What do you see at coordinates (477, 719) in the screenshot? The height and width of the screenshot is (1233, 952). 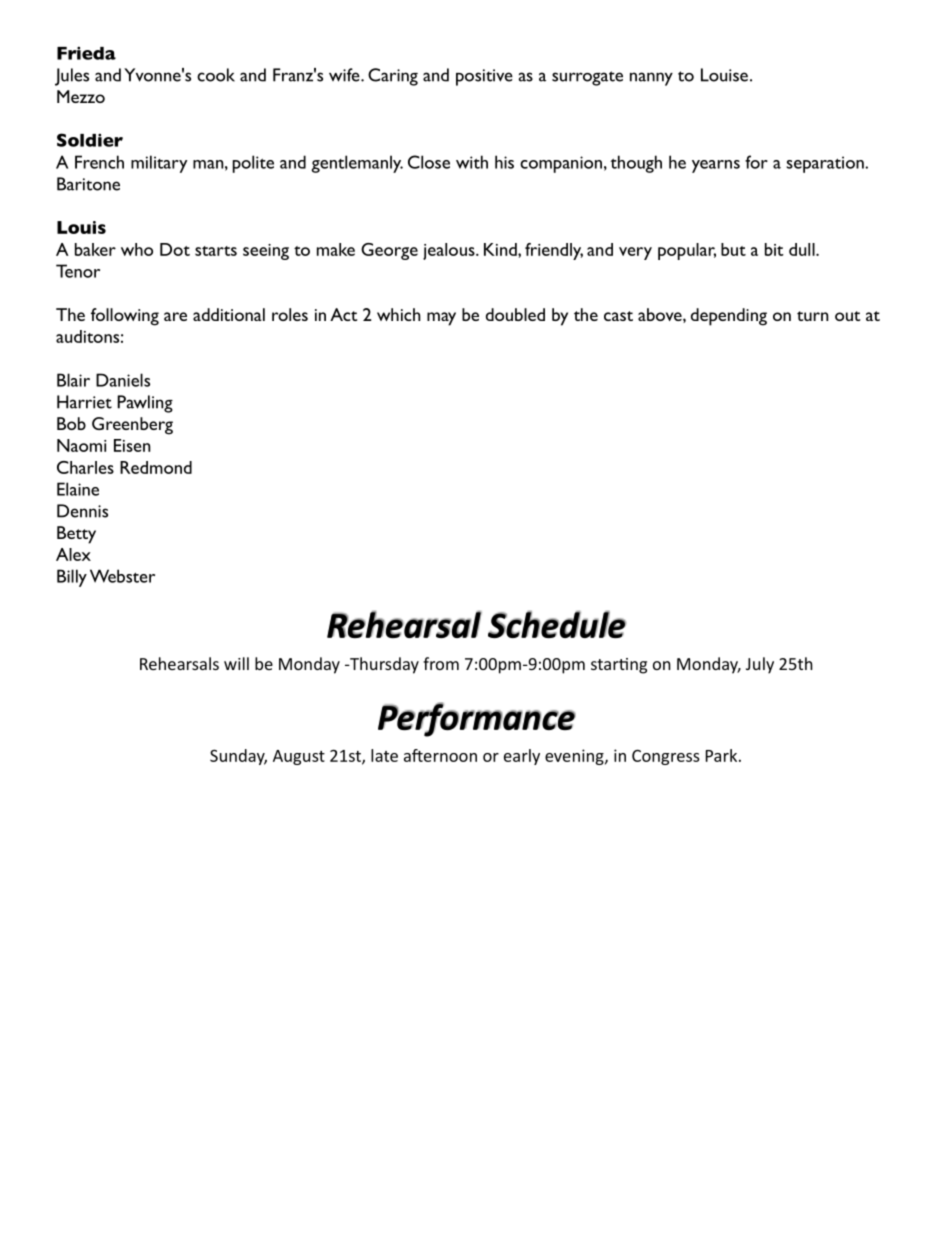 I see `Performance` at bounding box center [477, 719].
